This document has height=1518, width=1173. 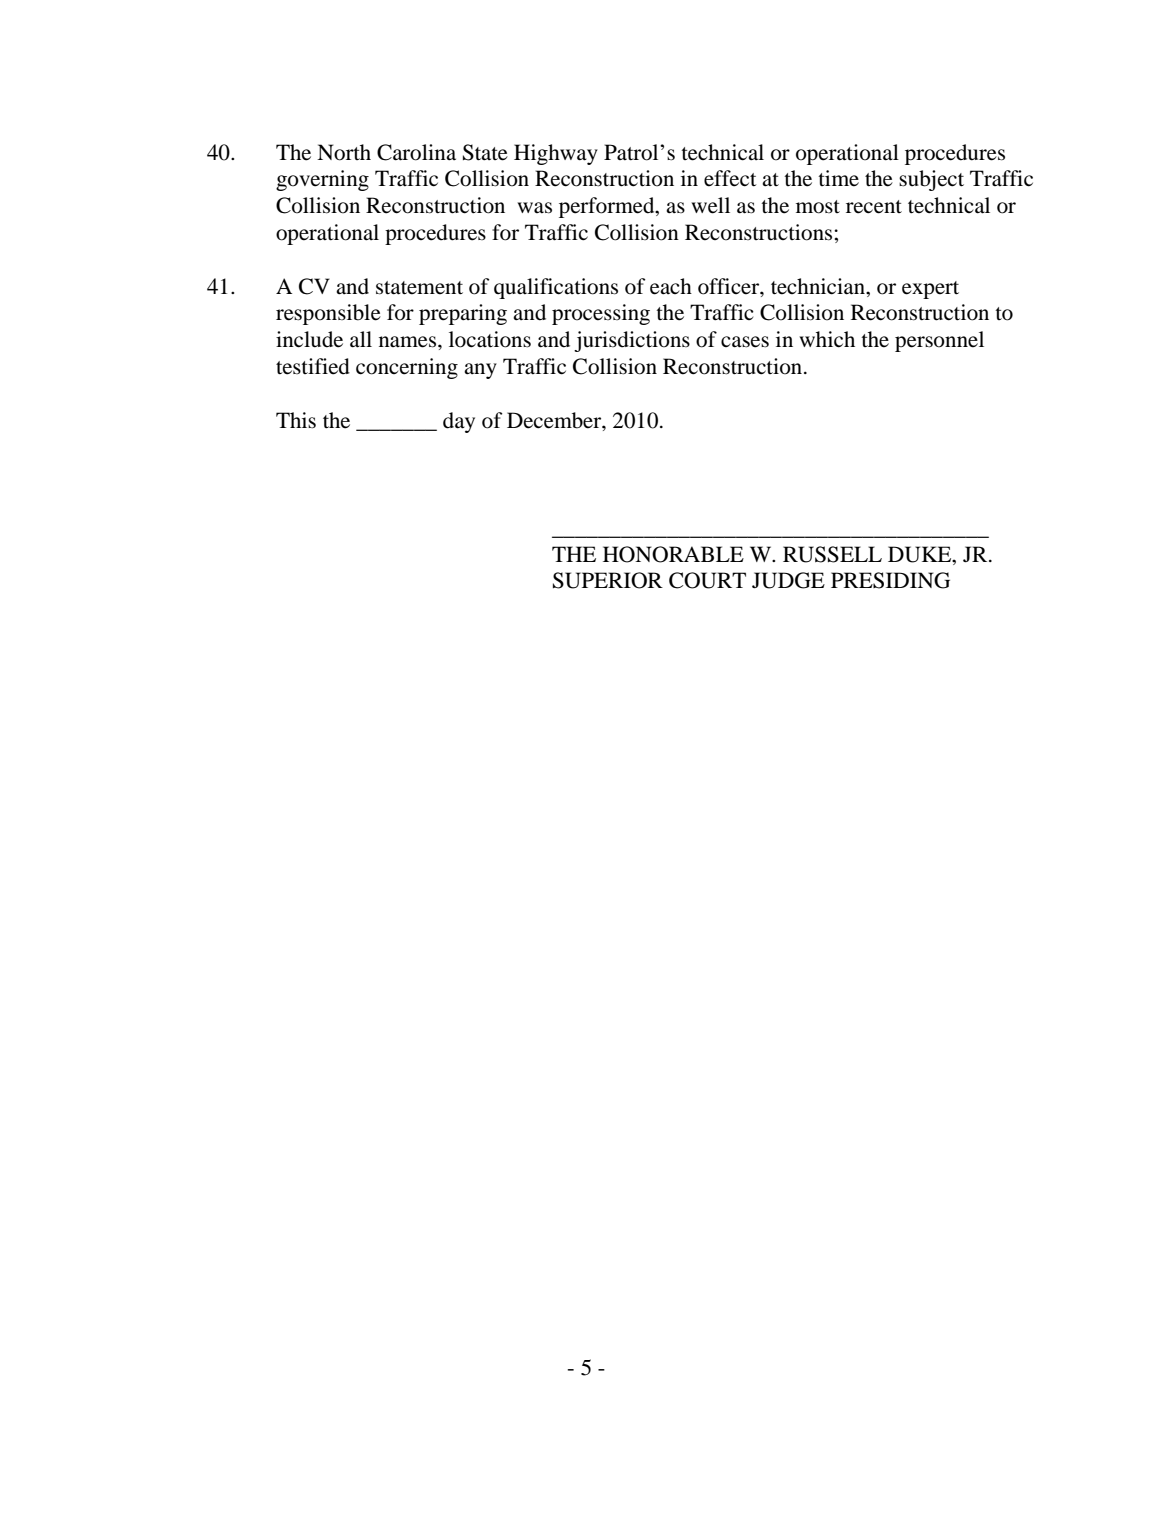 I want to click on day, so click(x=459, y=422).
